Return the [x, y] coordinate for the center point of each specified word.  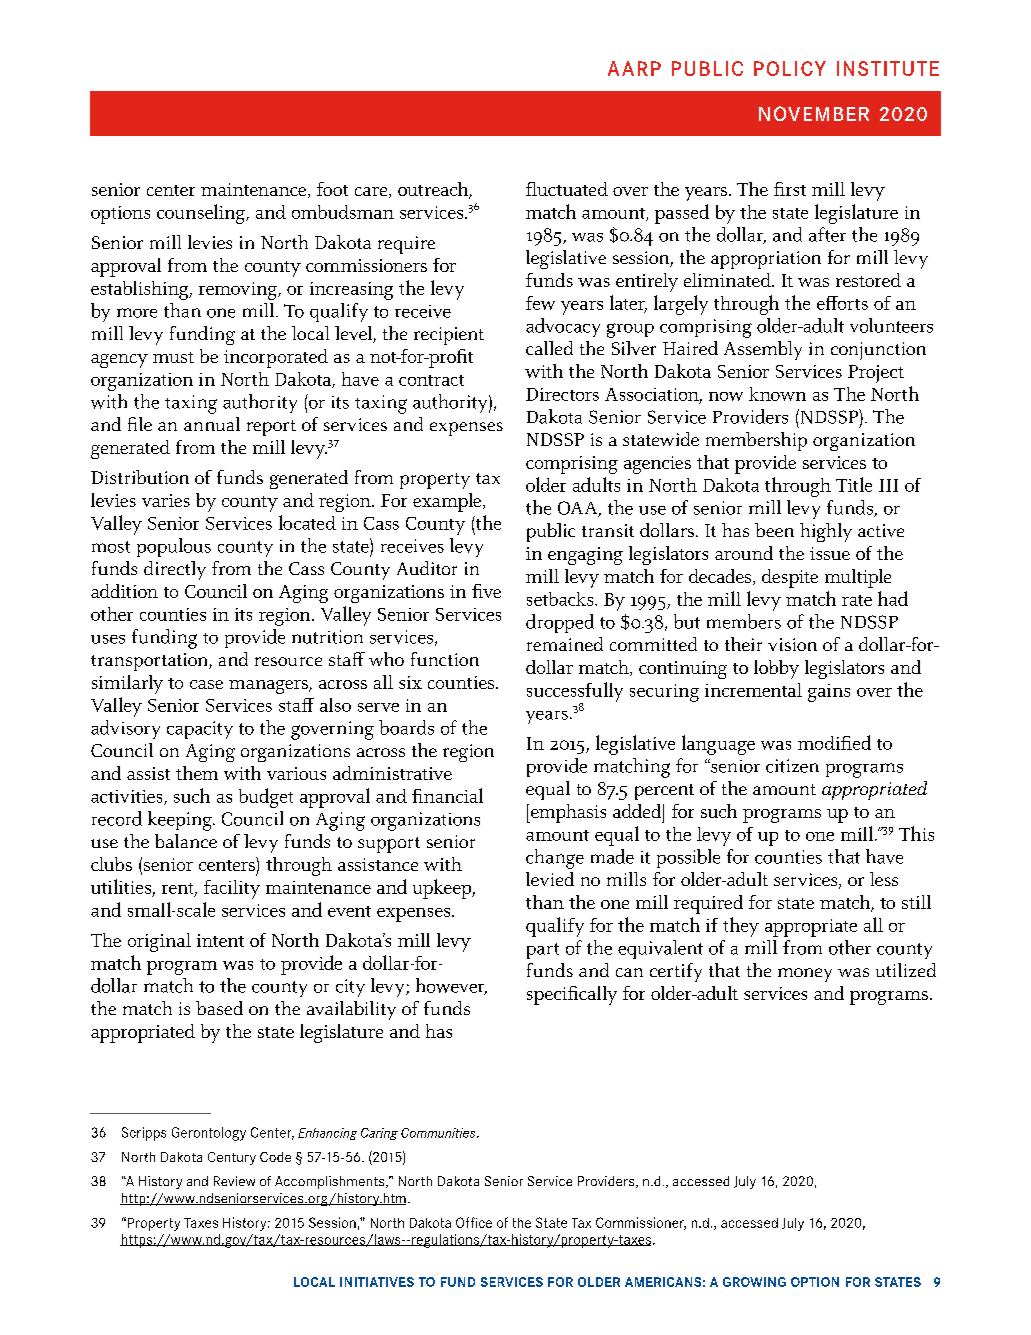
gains [829, 693]
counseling [202, 214]
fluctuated [567, 189]
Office [474, 1222]
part [543, 951]
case [206, 684]
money [805, 975]
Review [234, 1181]
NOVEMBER [814, 113]
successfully [575, 693]
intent [220, 940]
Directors [562, 394]
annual [212, 424]
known [777, 394]
